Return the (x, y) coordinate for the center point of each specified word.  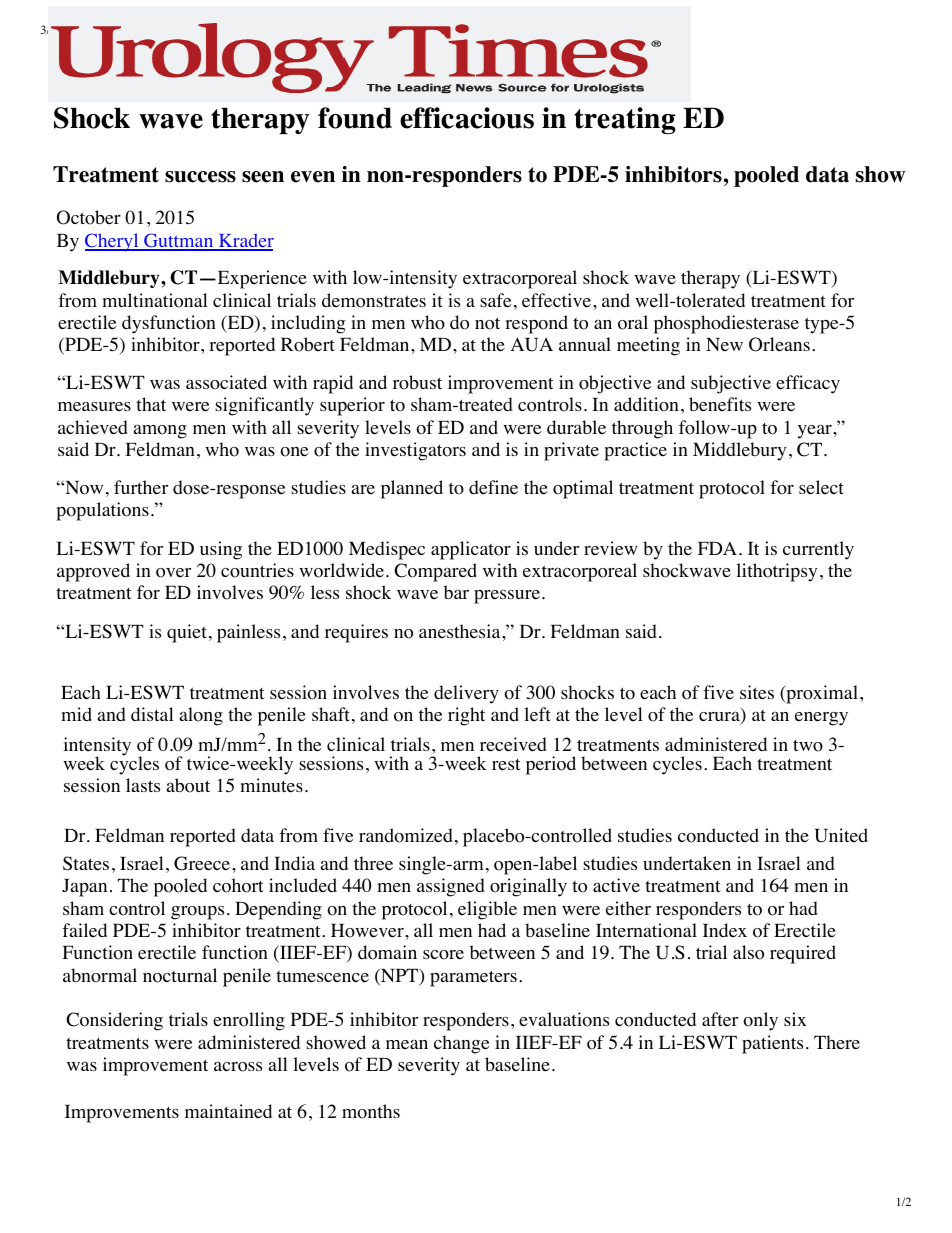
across (238, 1066)
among (160, 431)
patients (772, 1044)
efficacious (467, 118)
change (461, 1044)
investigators (415, 451)
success (200, 177)
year (816, 431)
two (808, 746)
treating (625, 120)
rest (506, 765)
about (188, 785)
